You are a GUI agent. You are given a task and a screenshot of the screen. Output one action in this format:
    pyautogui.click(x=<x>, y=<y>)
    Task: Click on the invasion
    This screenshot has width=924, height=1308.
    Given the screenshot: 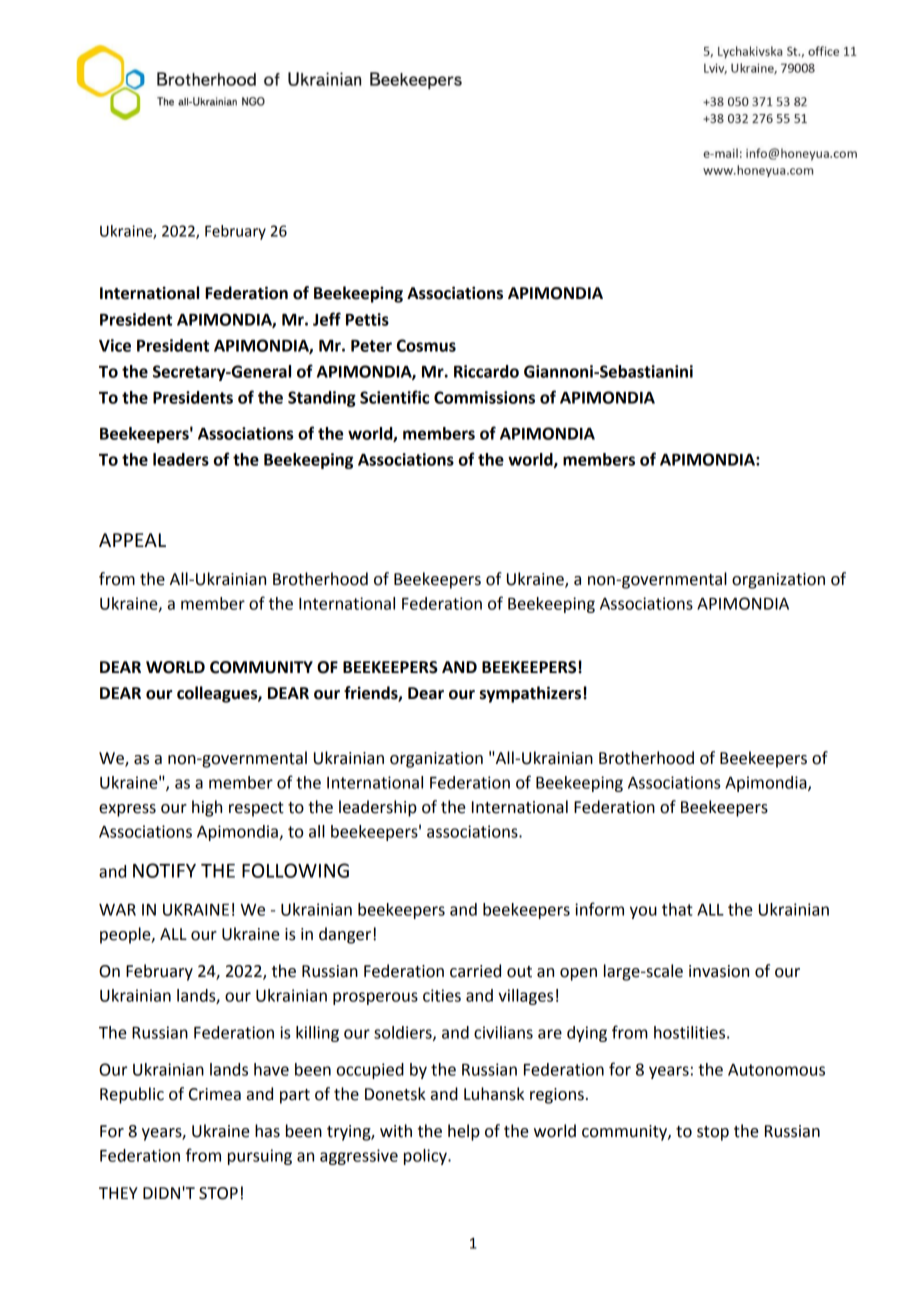 What is the action you would take?
    pyautogui.click(x=719, y=971)
